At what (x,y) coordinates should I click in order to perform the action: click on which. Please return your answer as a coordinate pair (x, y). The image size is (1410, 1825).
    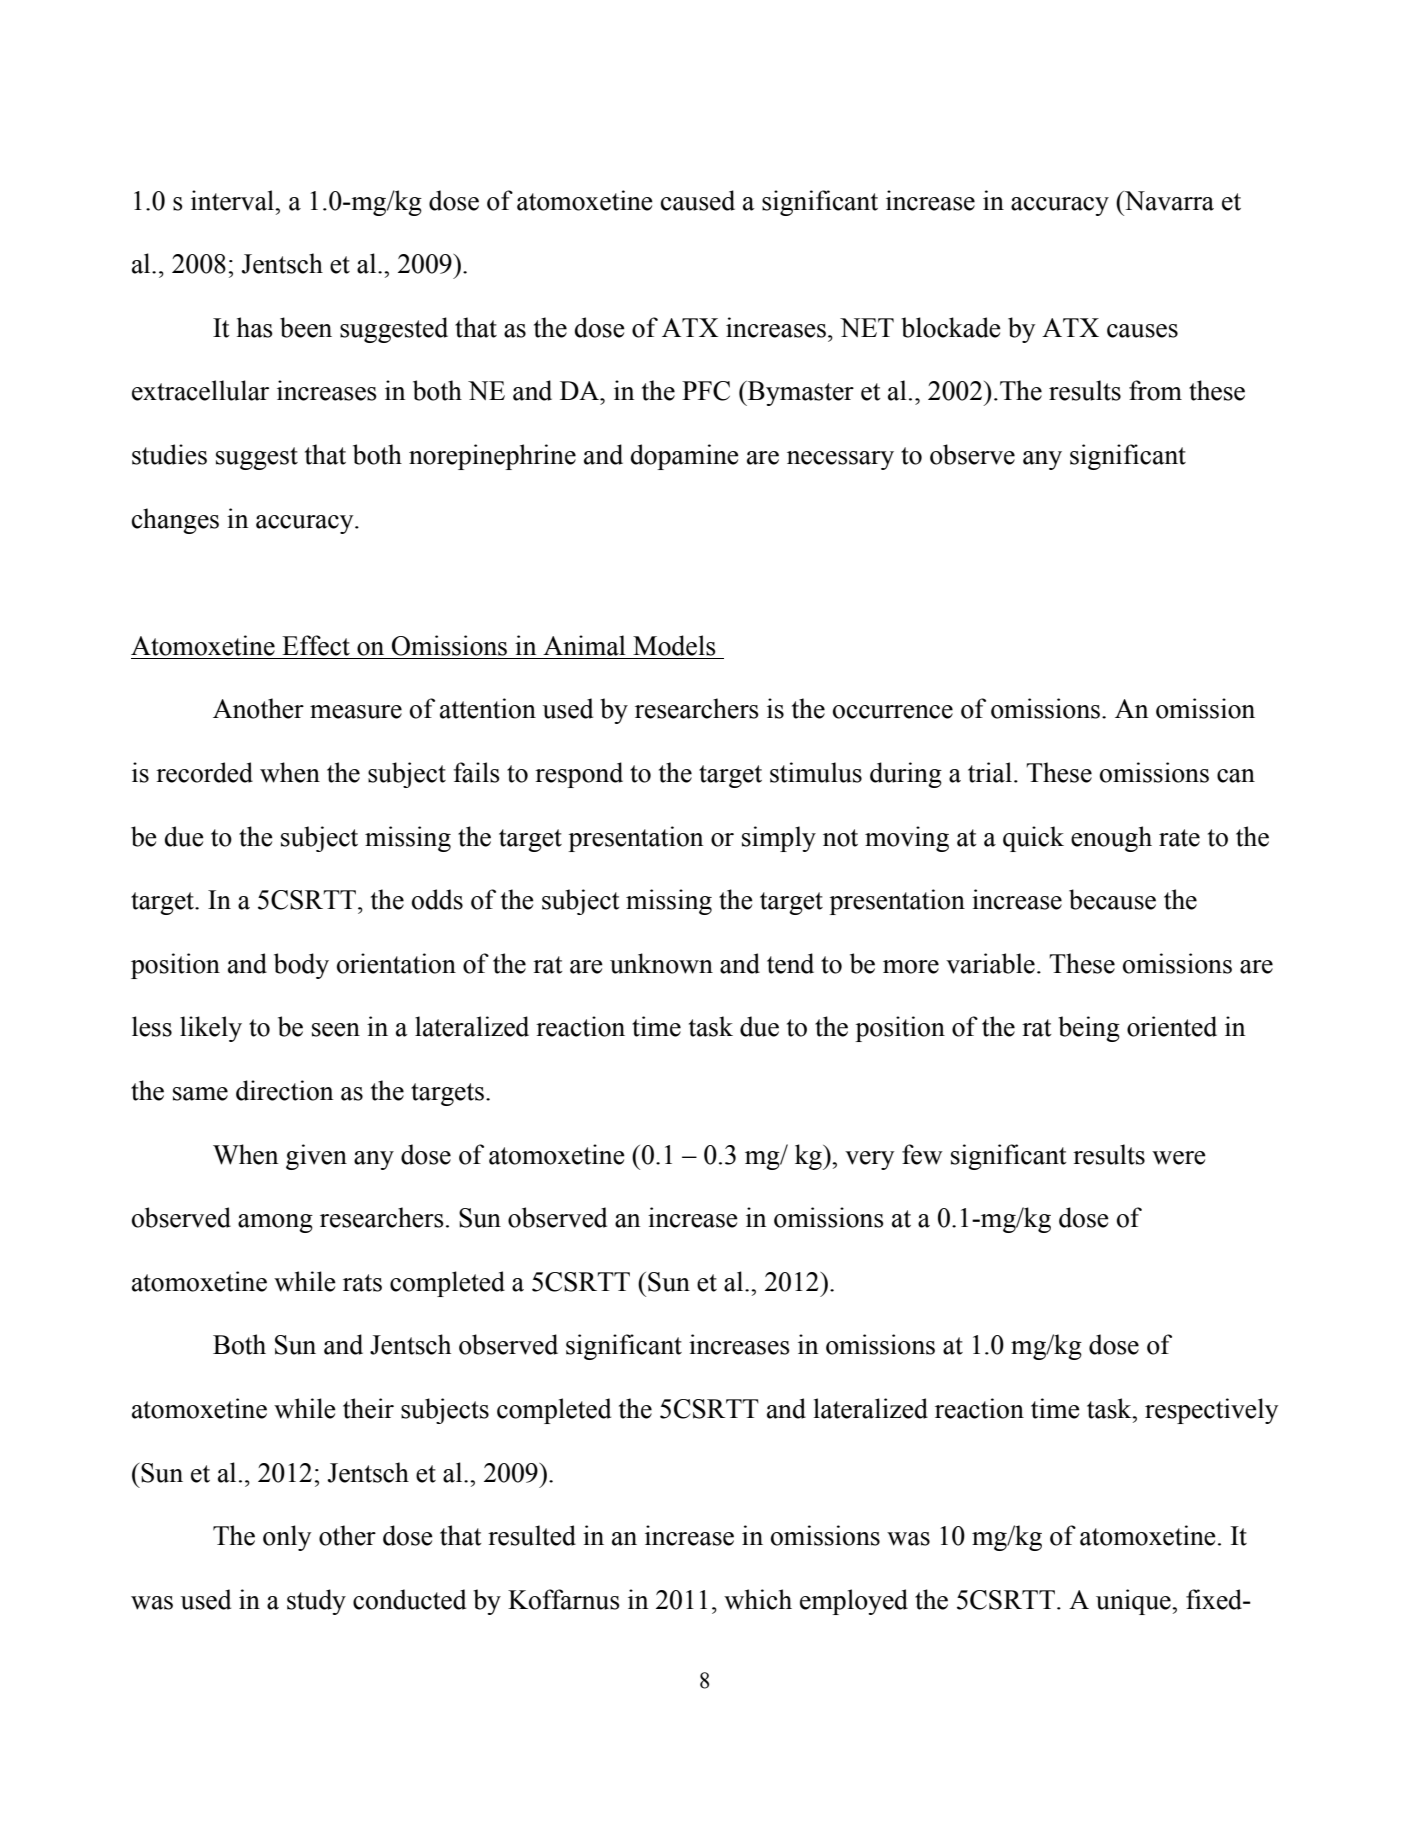
    Looking at the image, I should click on (758, 1599).
